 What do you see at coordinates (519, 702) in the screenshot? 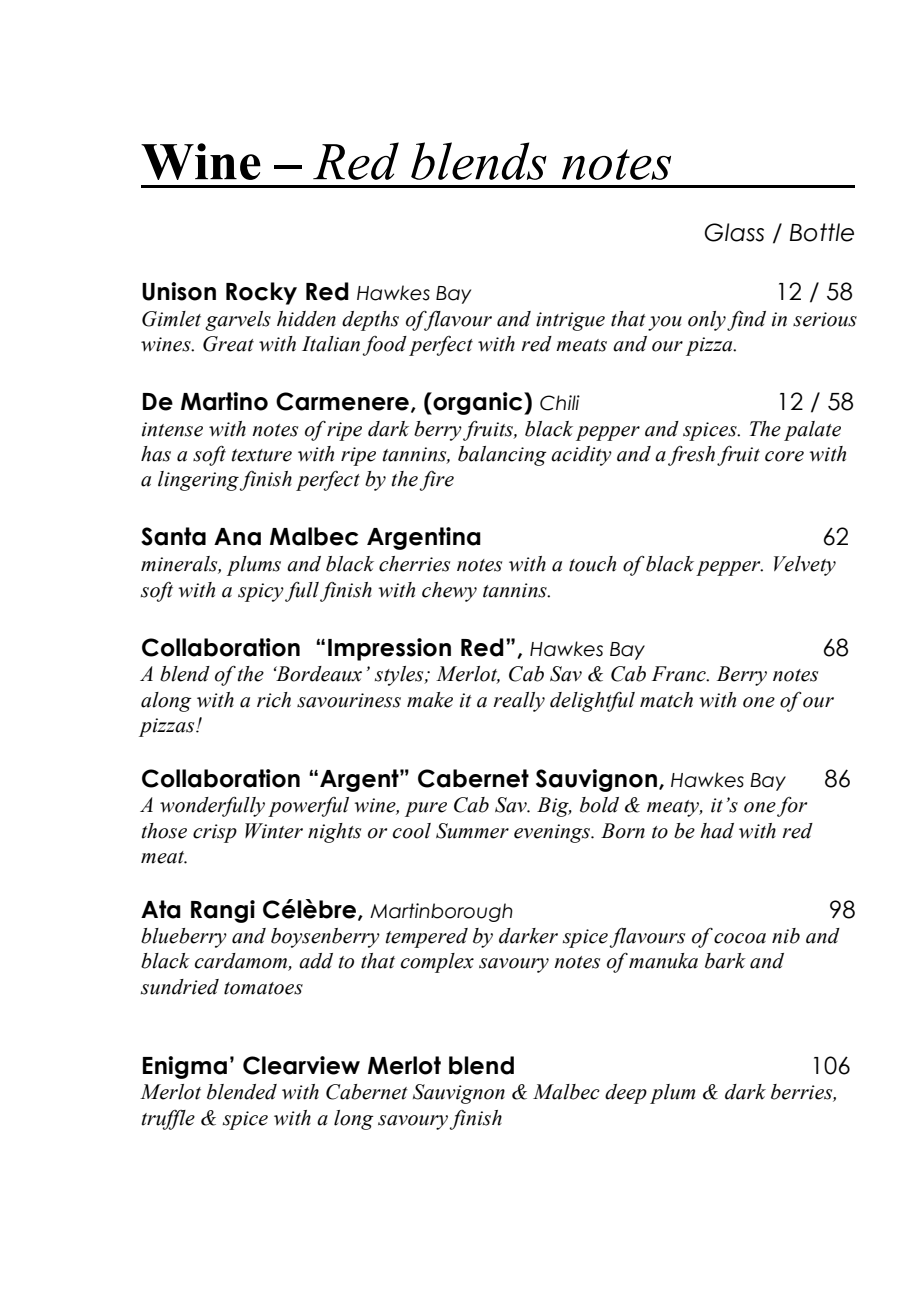
I see `really` at bounding box center [519, 702].
